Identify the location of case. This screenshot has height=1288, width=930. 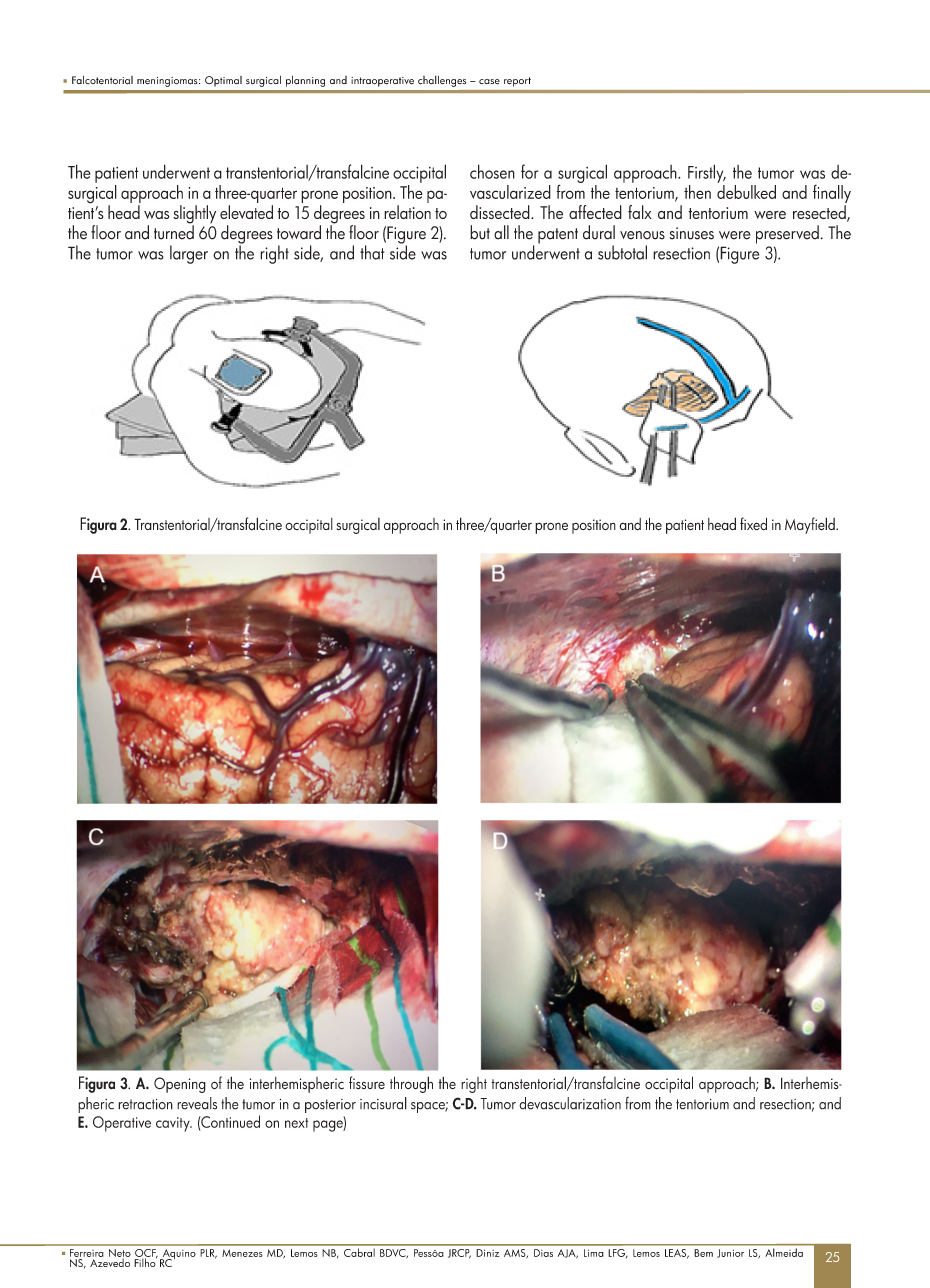
(489, 81).
